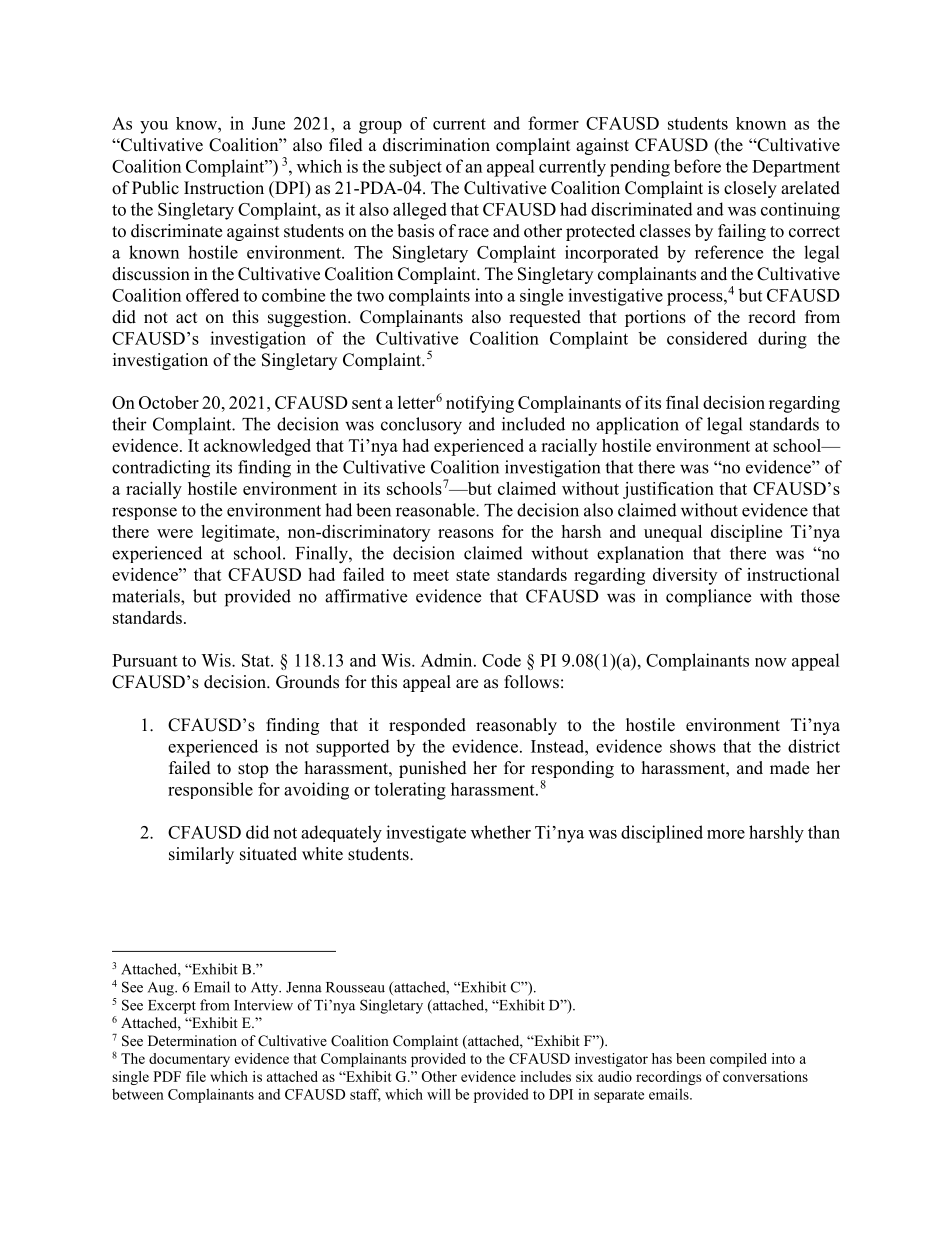  Describe the element at coordinates (708, 598) in the screenshot. I see `compliance` at that location.
